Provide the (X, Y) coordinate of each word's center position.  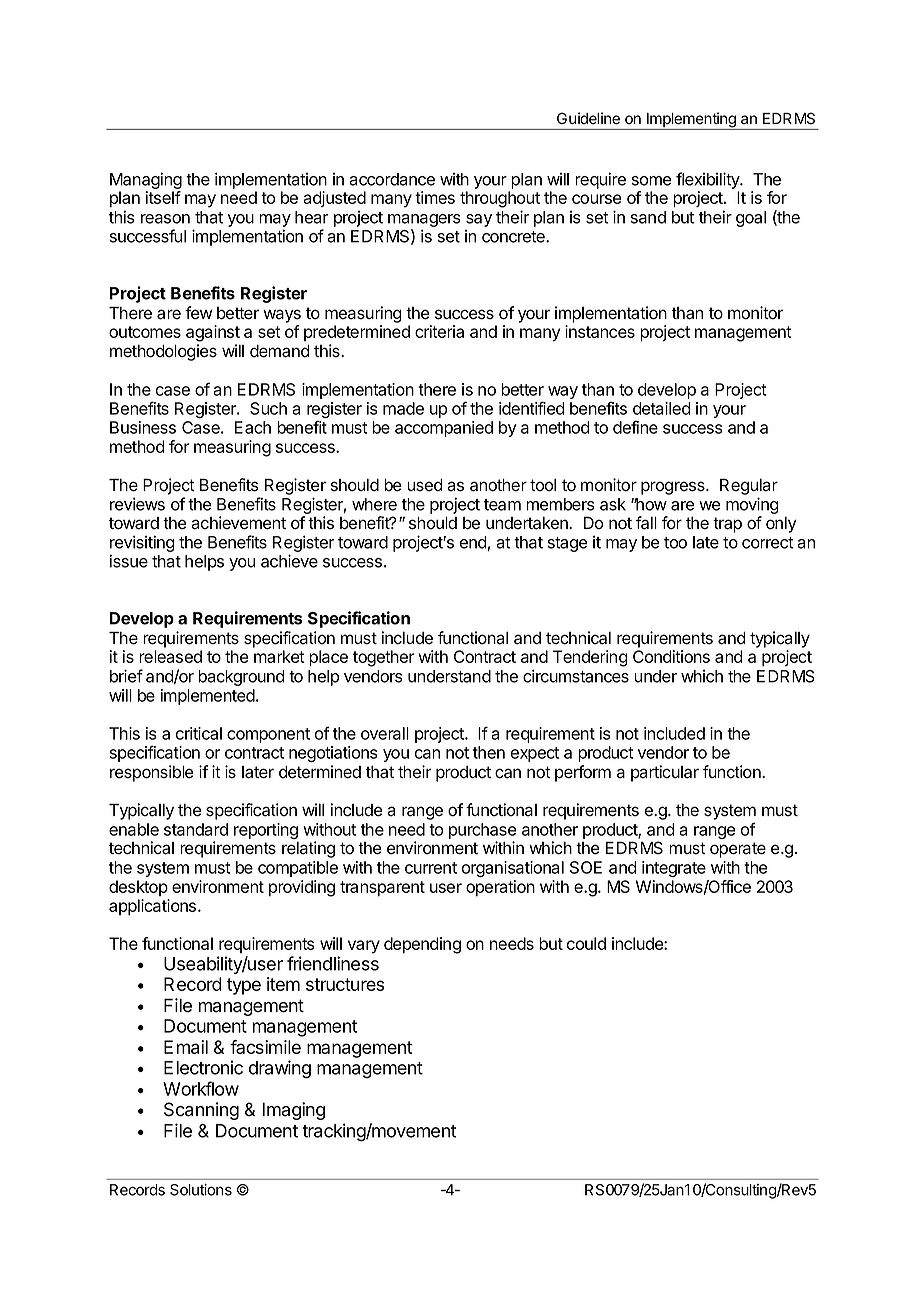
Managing (146, 180)
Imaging (294, 1111)
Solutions (201, 1190)
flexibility (709, 180)
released (170, 656)
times (435, 197)
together (383, 658)
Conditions (671, 656)
